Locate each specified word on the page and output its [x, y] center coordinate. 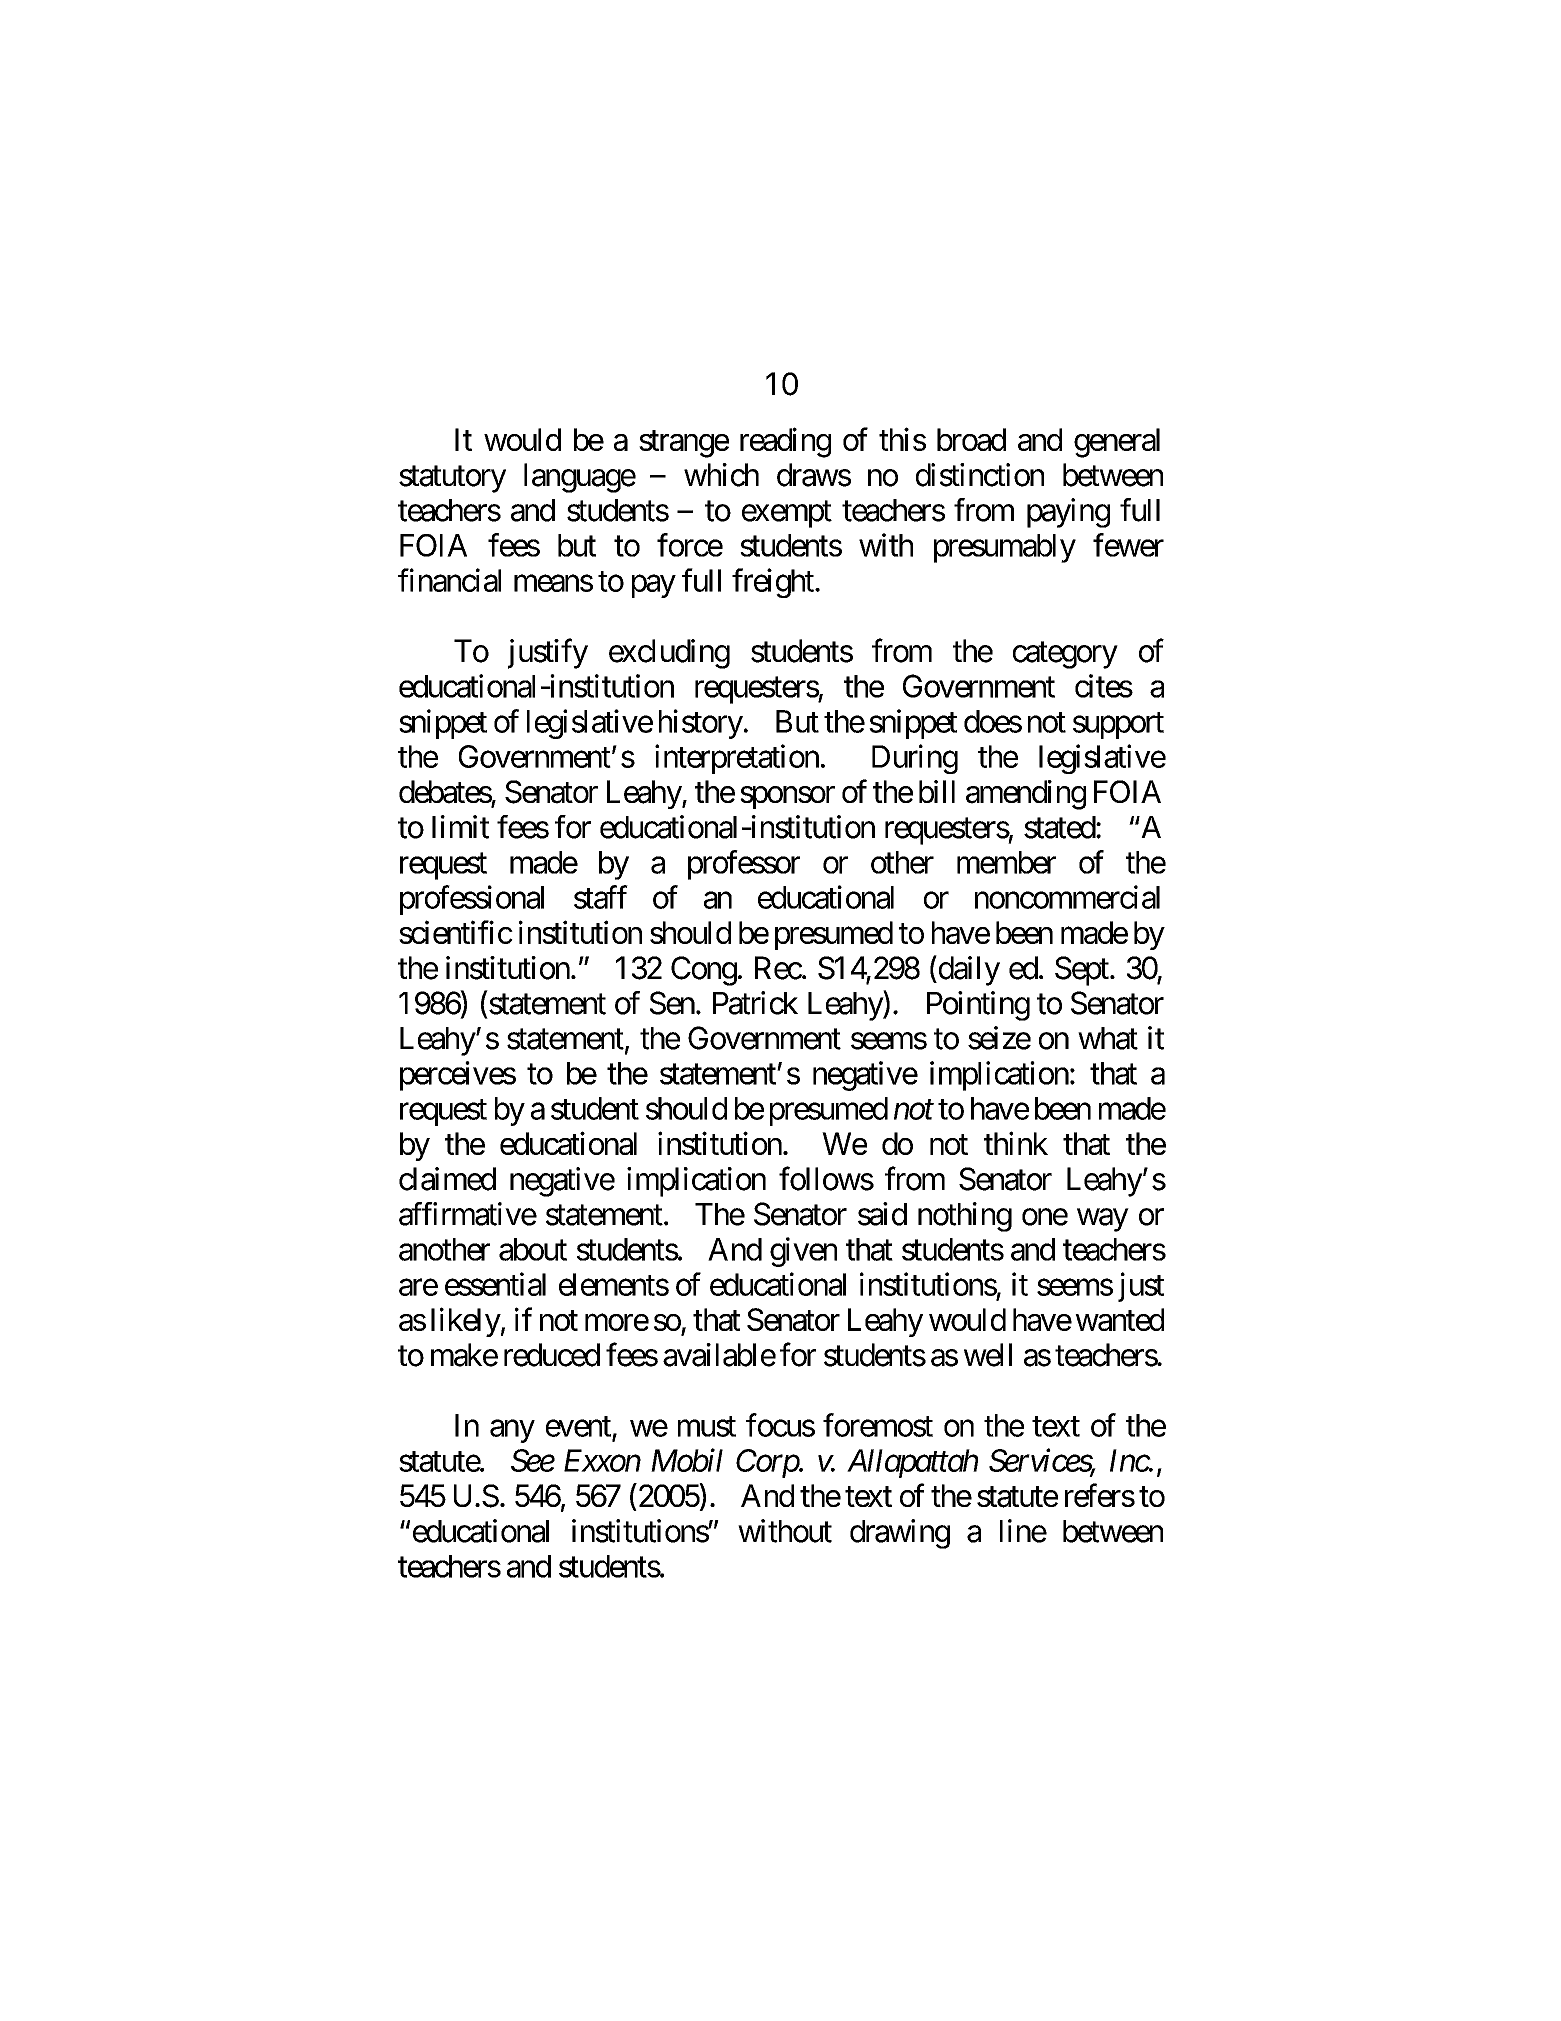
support [1118, 725]
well [988, 1355]
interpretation [737, 759]
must [707, 1426]
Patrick [755, 1003]
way [1102, 1220]
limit [460, 827]
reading [785, 442]
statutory [452, 479]
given [803, 1252]
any [512, 1431]
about [533, 1249]
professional [472, 900]
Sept [1082, 971]
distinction [980, 475]
